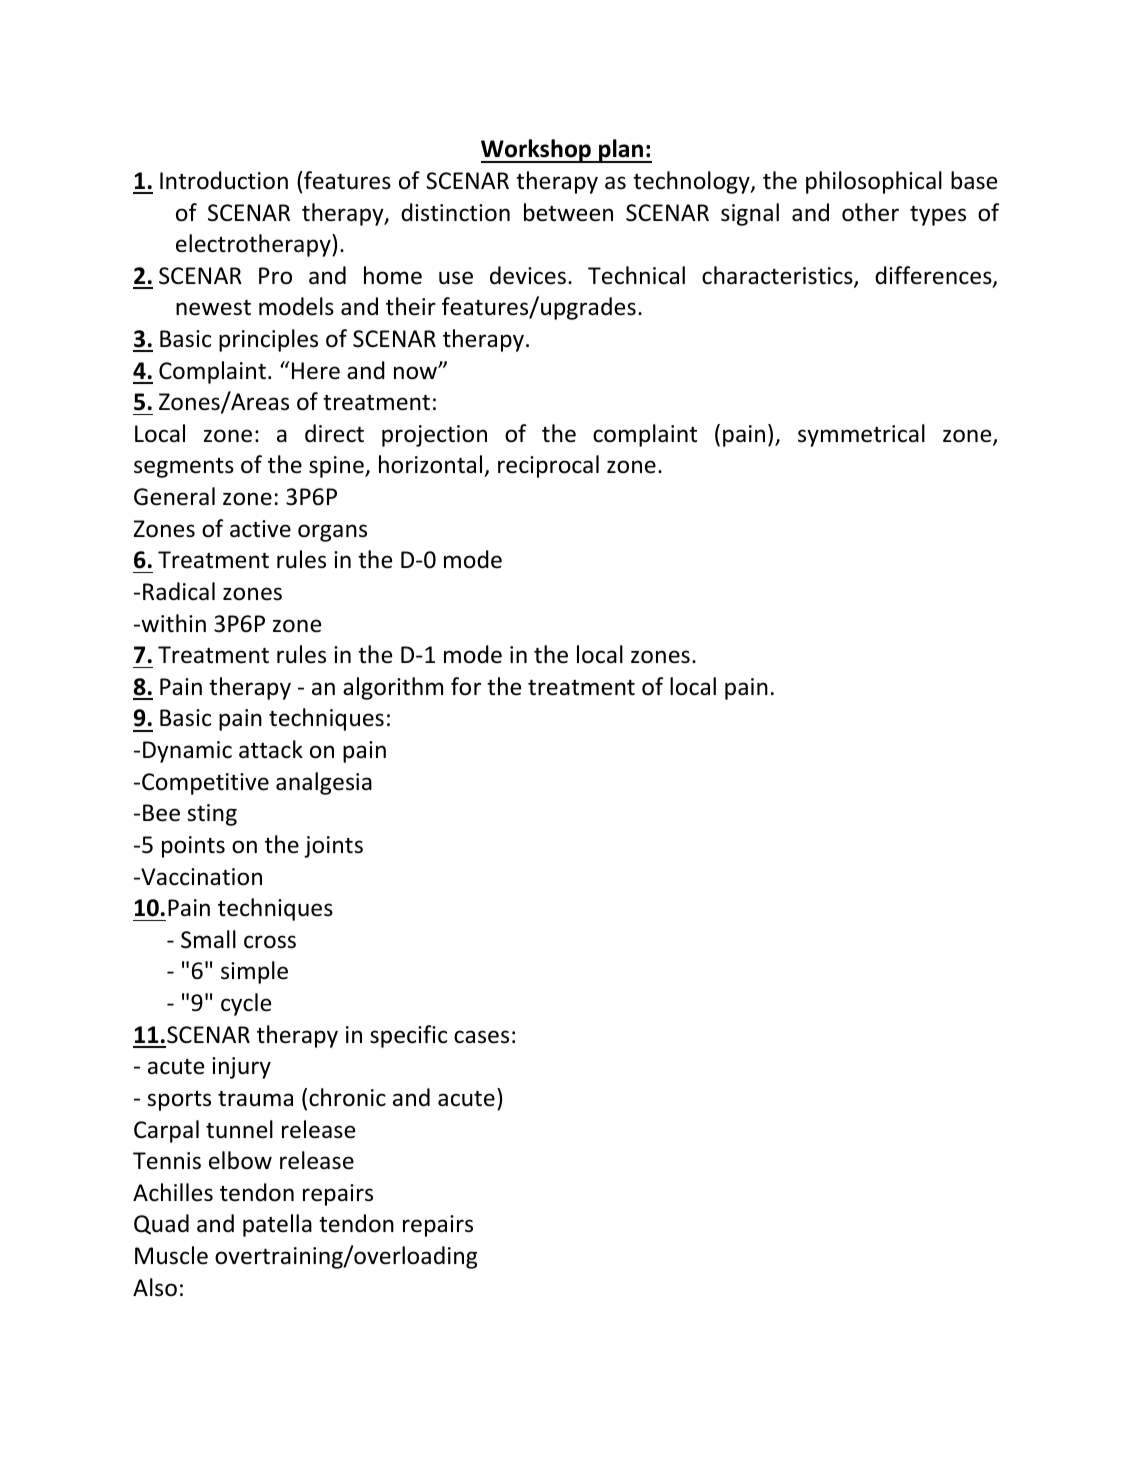 Image resolution: width=1132 pixels, height=1465 pixels. Describe the element at coordinates (347, 1097) in the image. I see `chronic` at that location.
